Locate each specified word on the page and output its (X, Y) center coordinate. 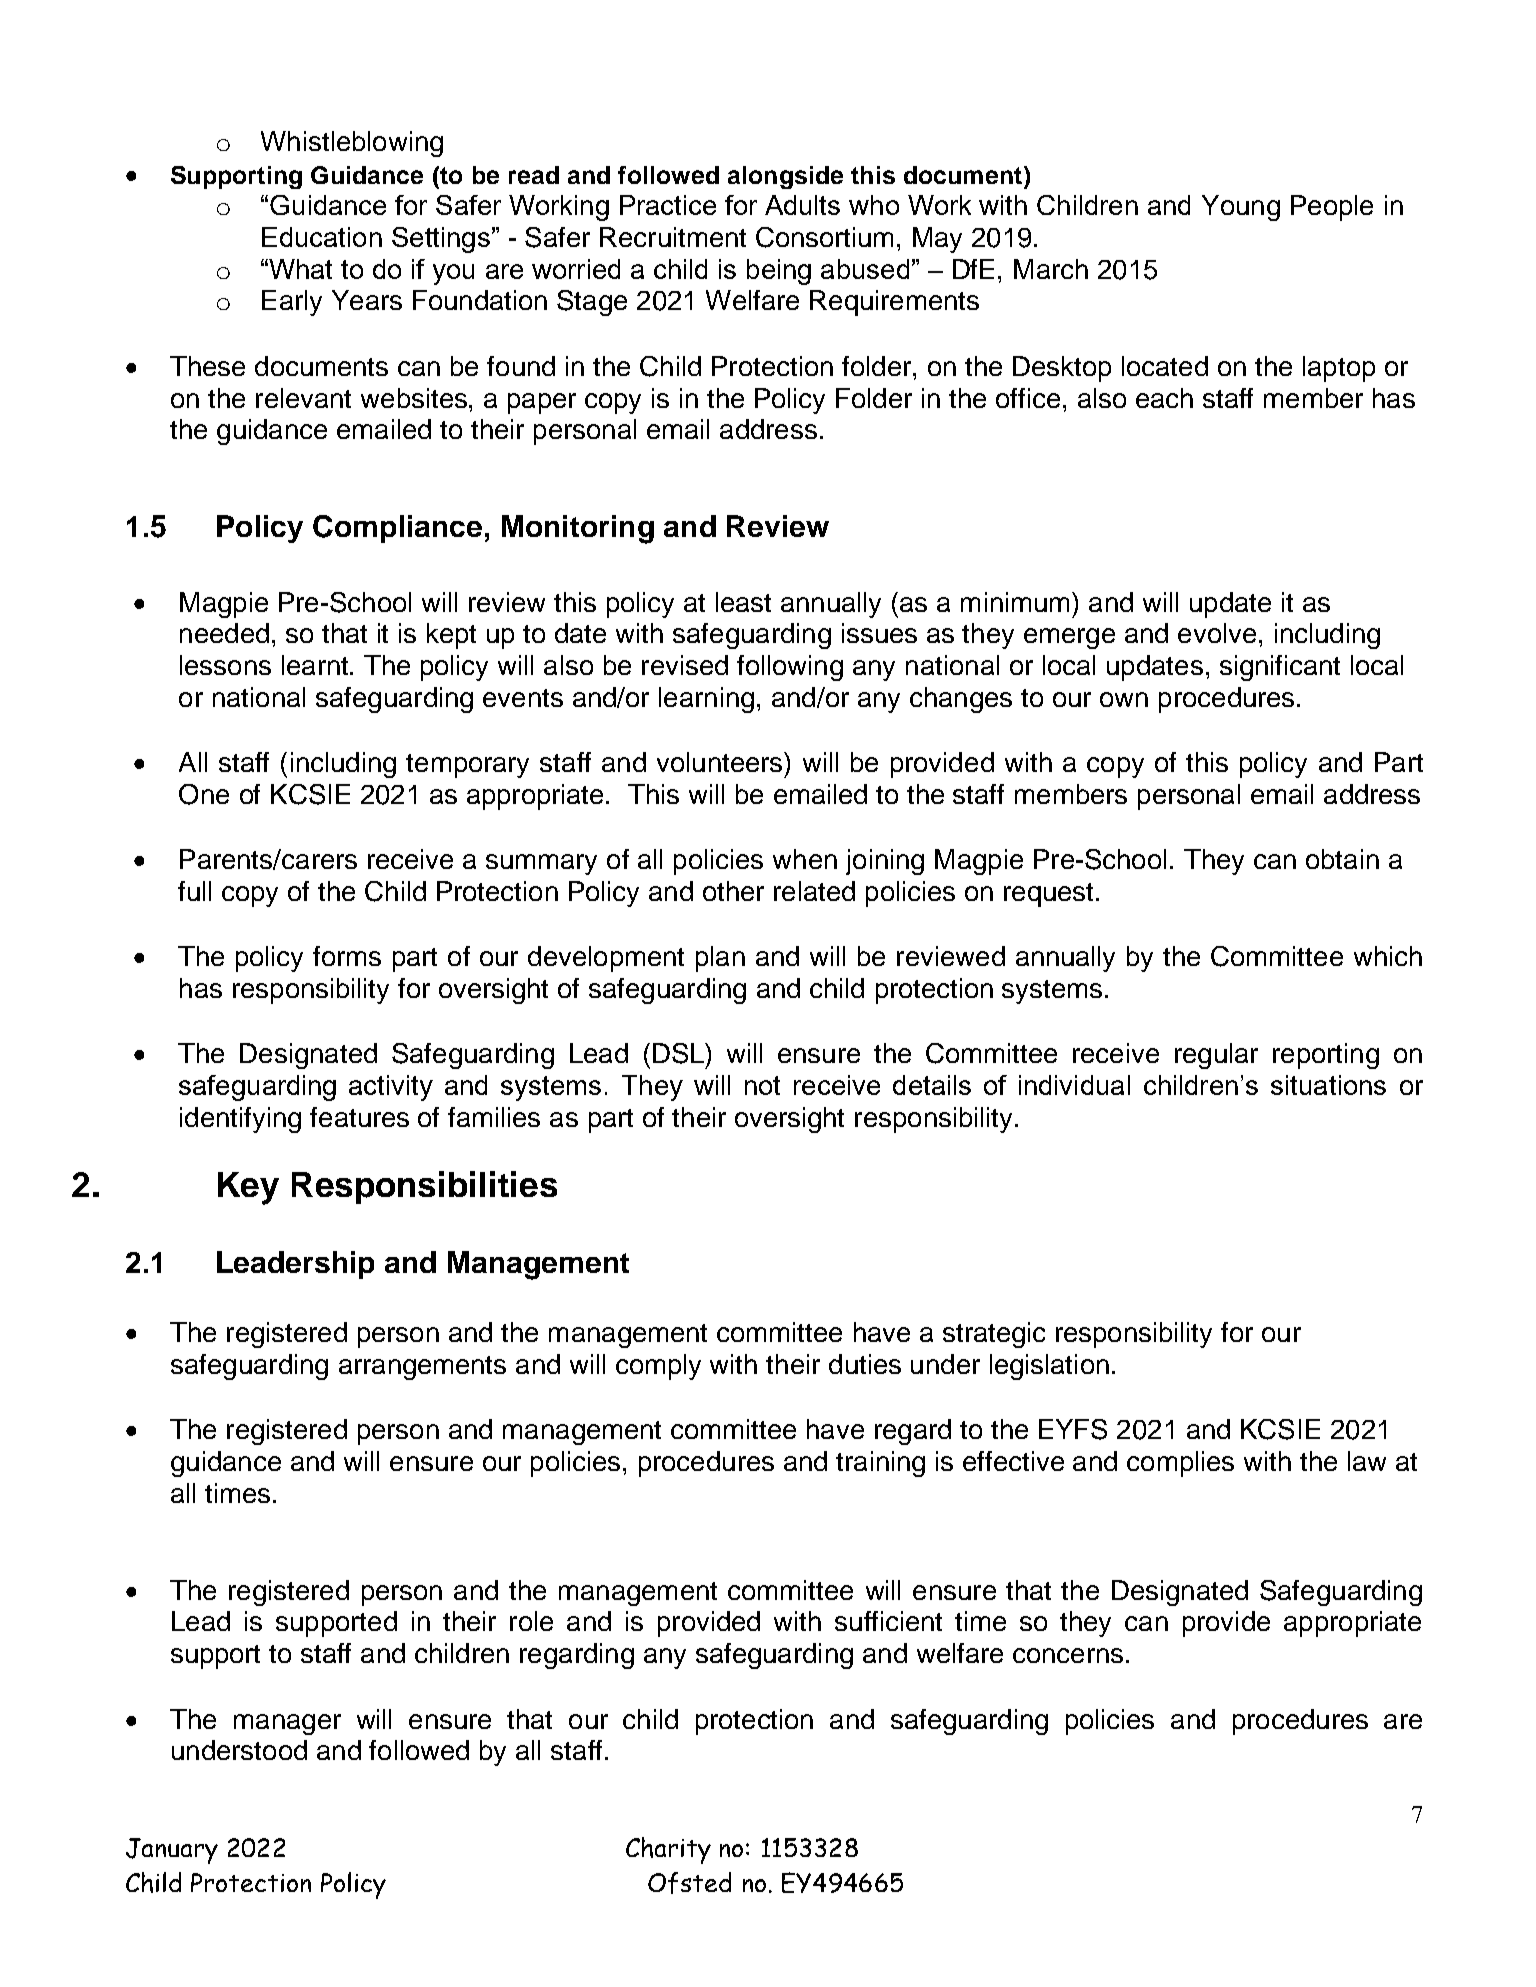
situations (1328, 1085)
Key (248, 1188)
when (805, 859)
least (743, 602)
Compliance (397, 529)
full (194, 891)
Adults (802, 205)
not (762, 1085)
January (172, 1851)
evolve (1217, 633)
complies (1180, 1464)
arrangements (422, 1368)
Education (322, 237)
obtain (1342, 859)
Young (1241, 208)
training (880, 1464)
